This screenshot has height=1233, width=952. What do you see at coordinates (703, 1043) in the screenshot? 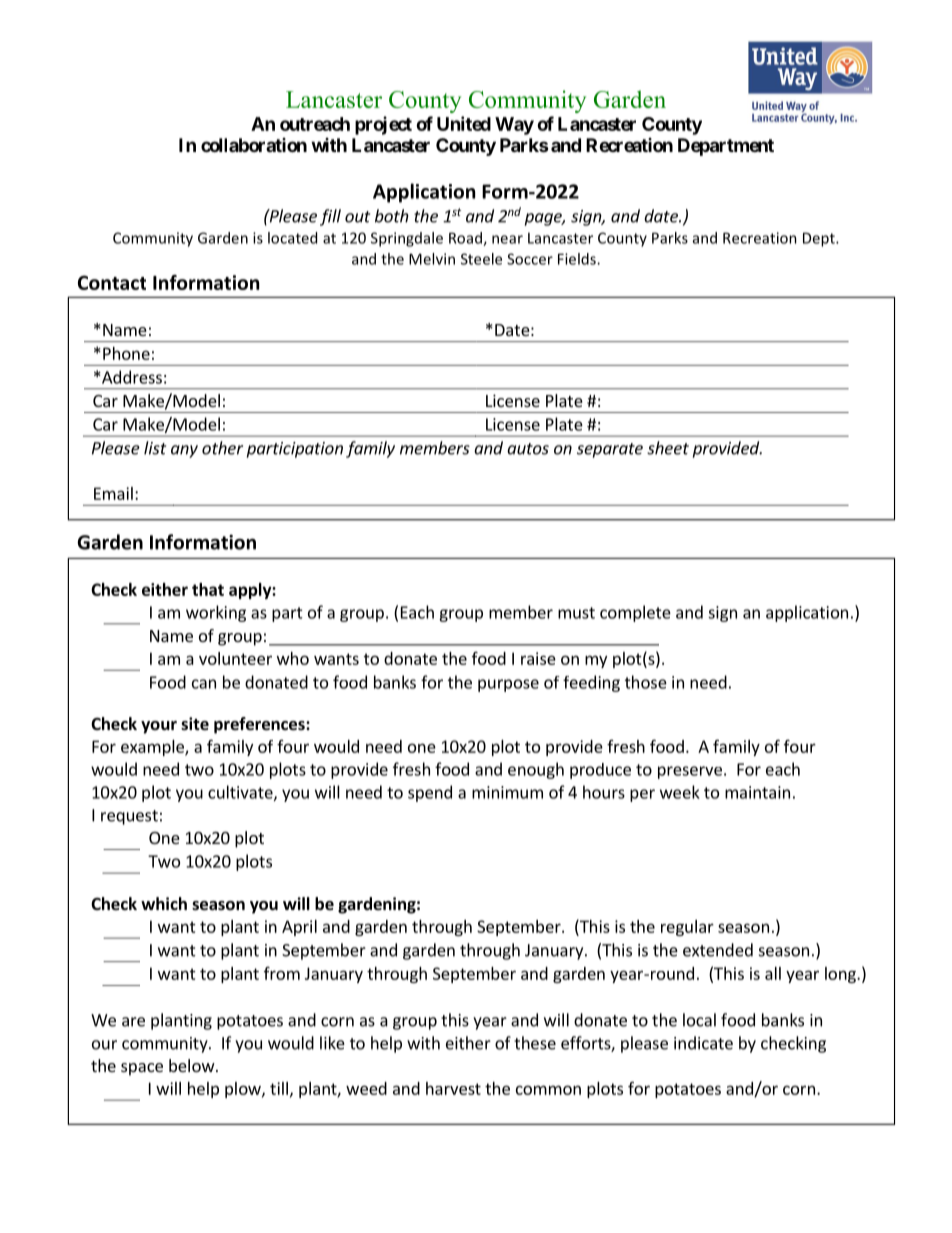
I see `indicate` at bounding box center [703, 1043].
